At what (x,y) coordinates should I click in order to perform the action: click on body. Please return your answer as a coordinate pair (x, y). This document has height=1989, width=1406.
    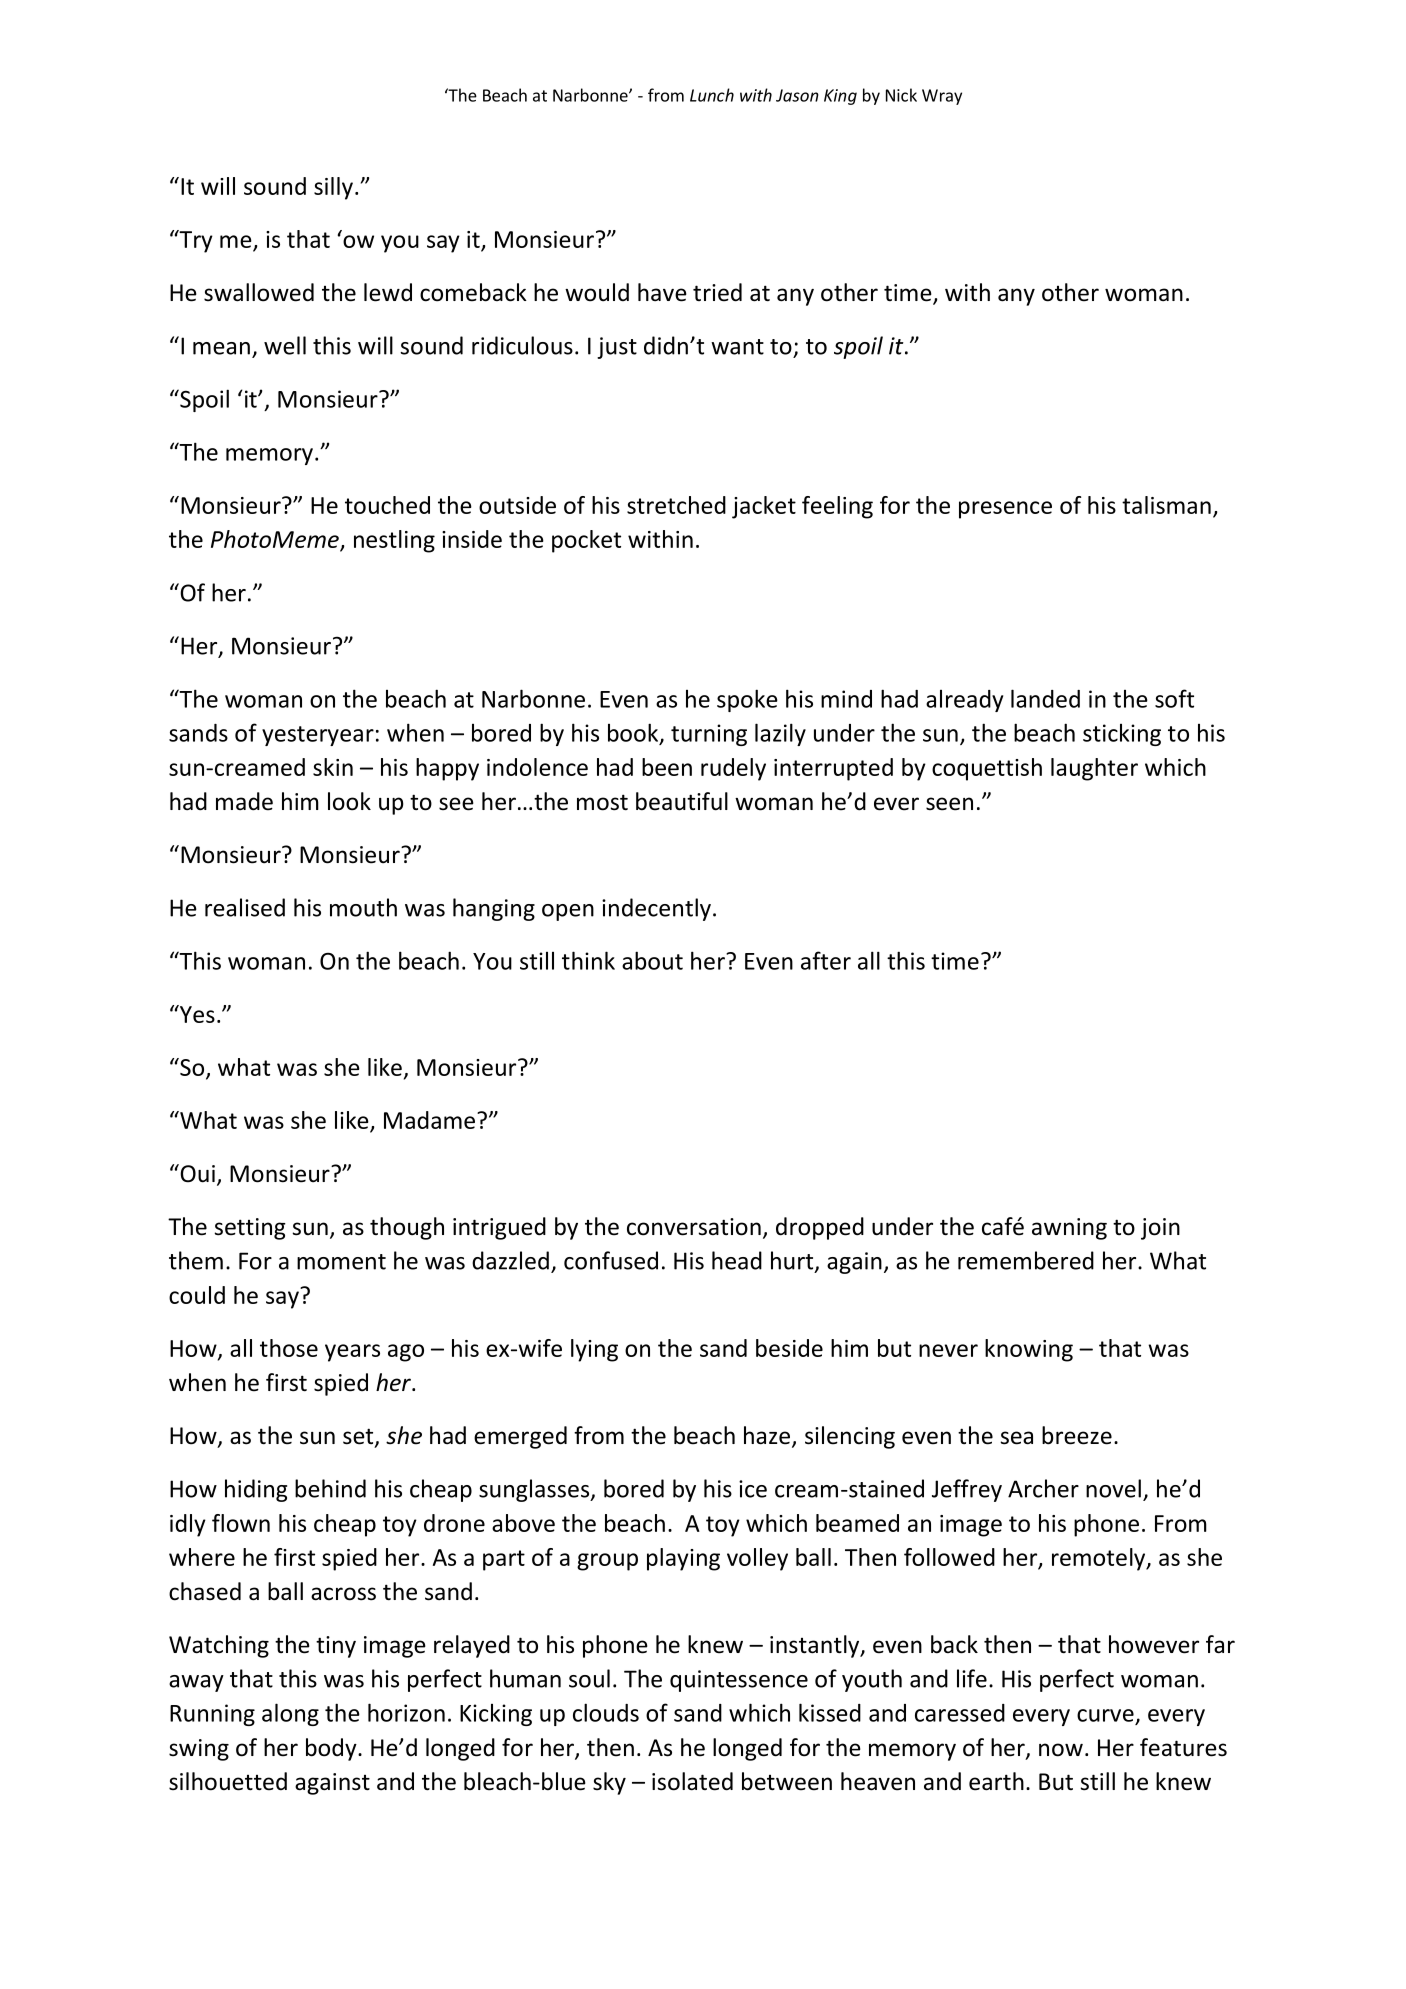
    Looking at the image, I should click on (332, 1749).
